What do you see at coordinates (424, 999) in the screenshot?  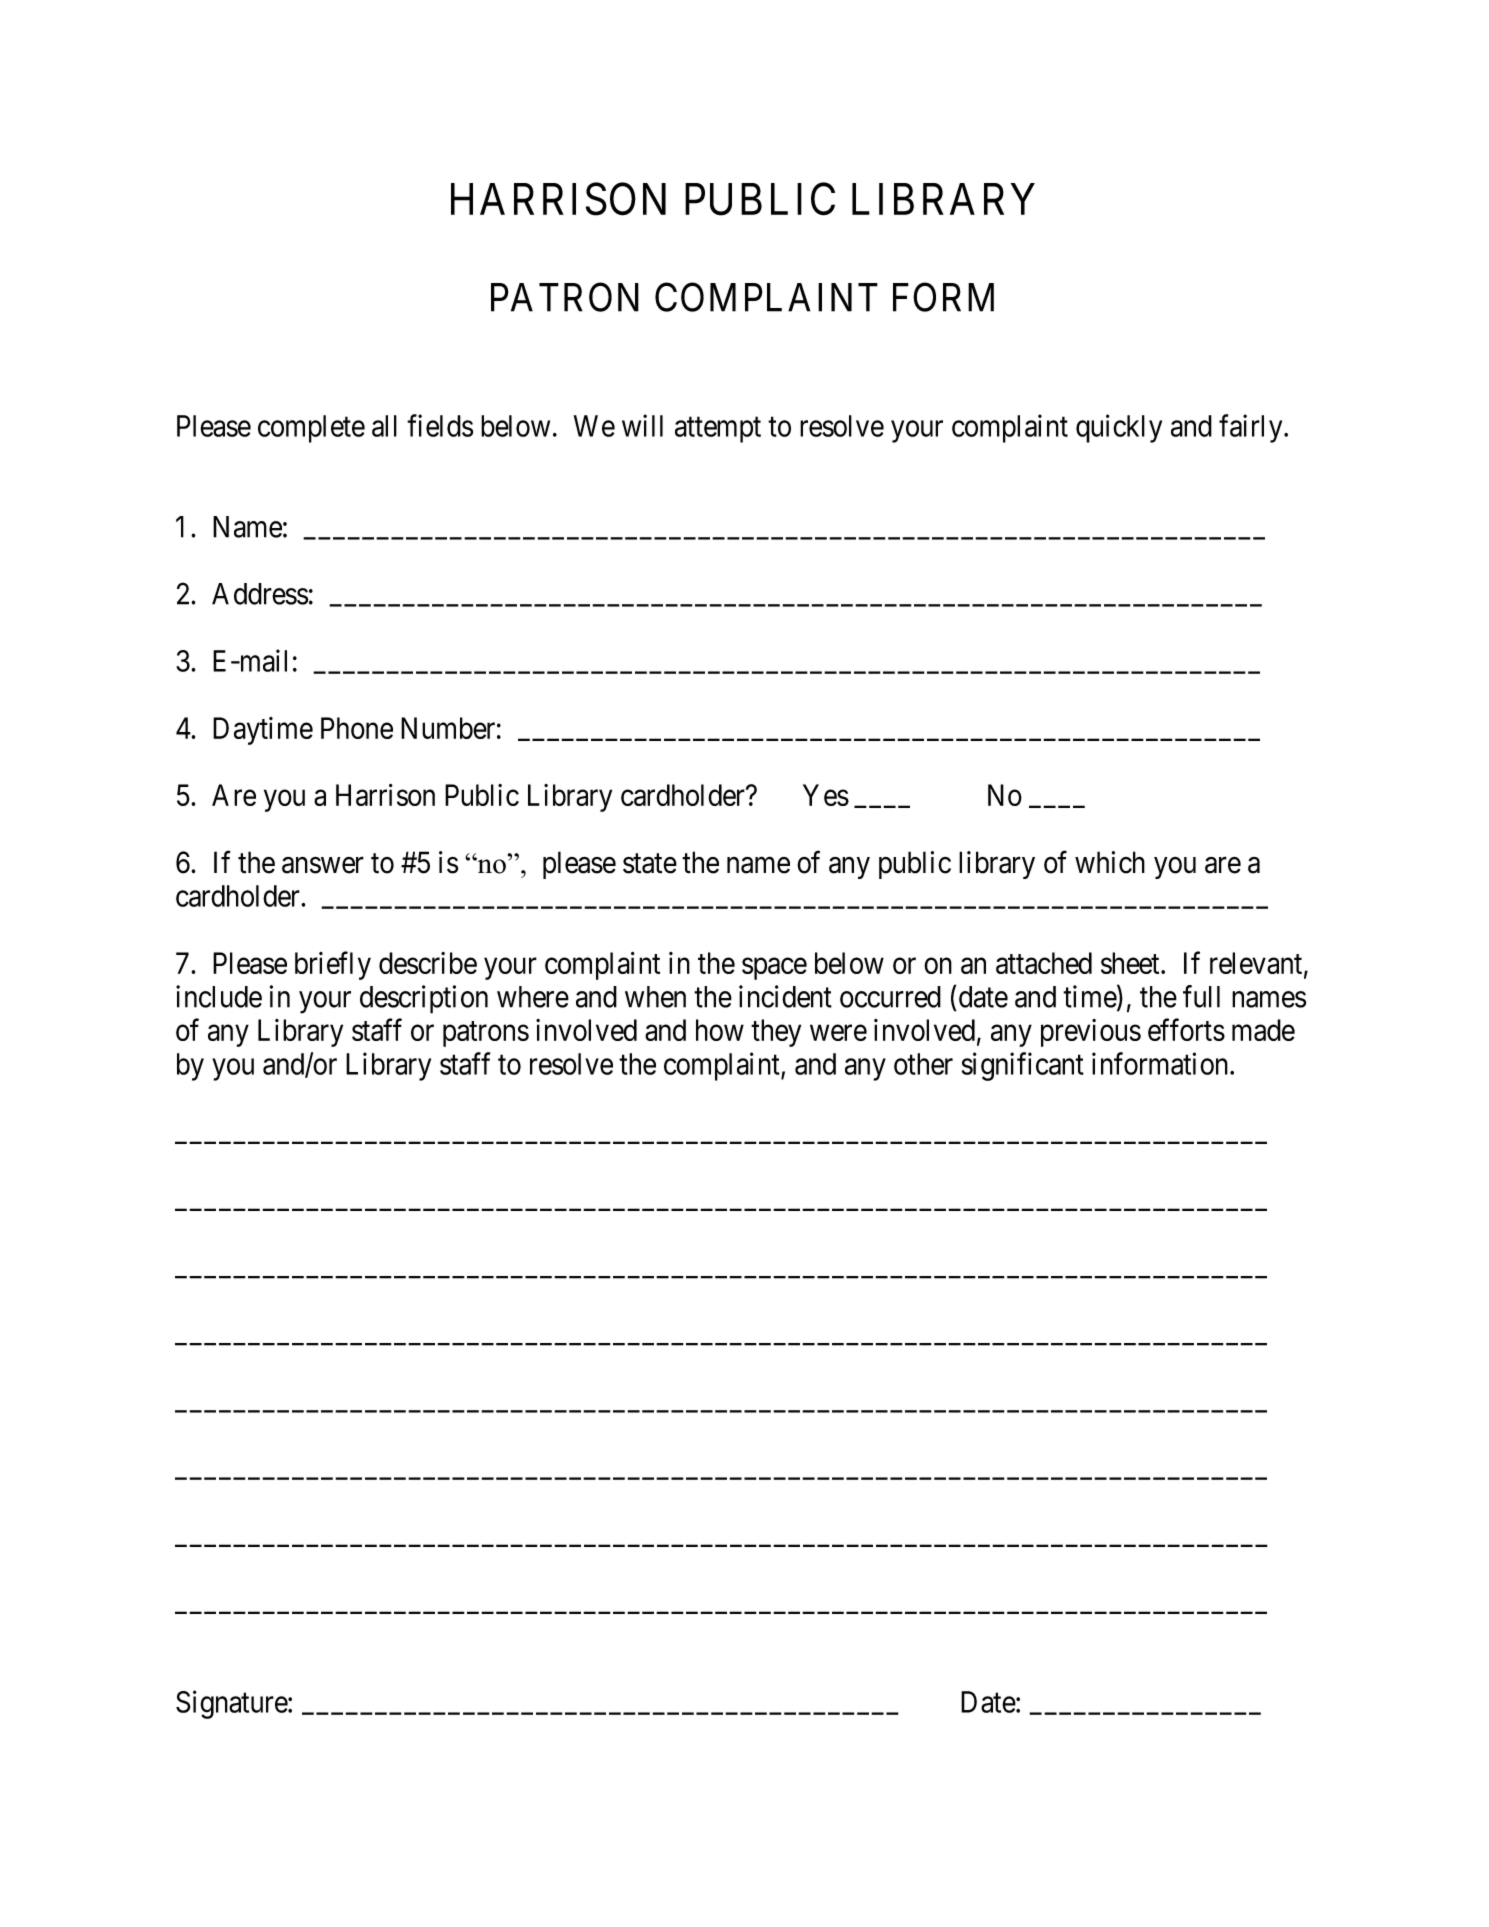 I see `description` at bounding box center [424, 999].
